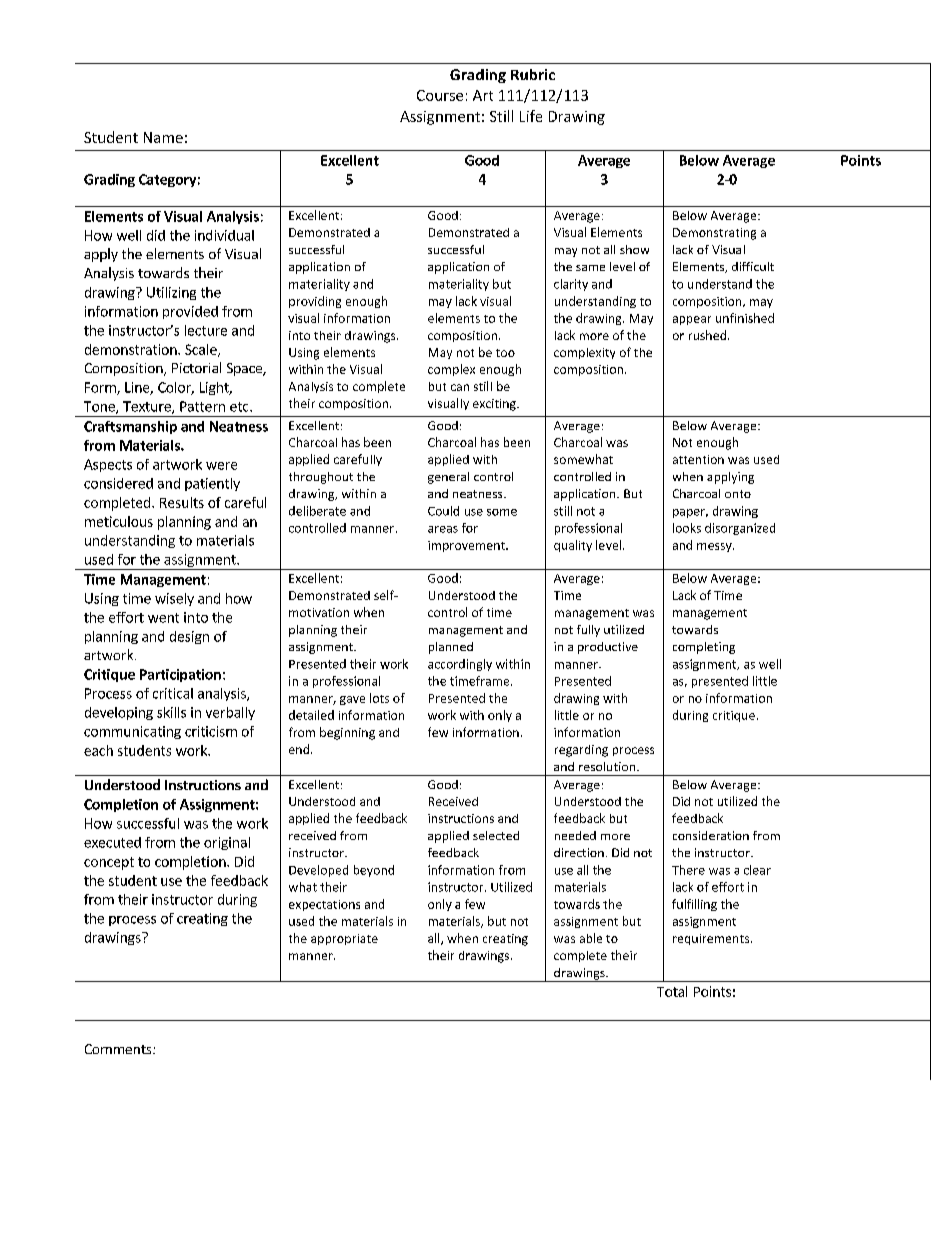  Describe the element at coordinates (119, 1049) in the image. I see `Comments` at that location.
